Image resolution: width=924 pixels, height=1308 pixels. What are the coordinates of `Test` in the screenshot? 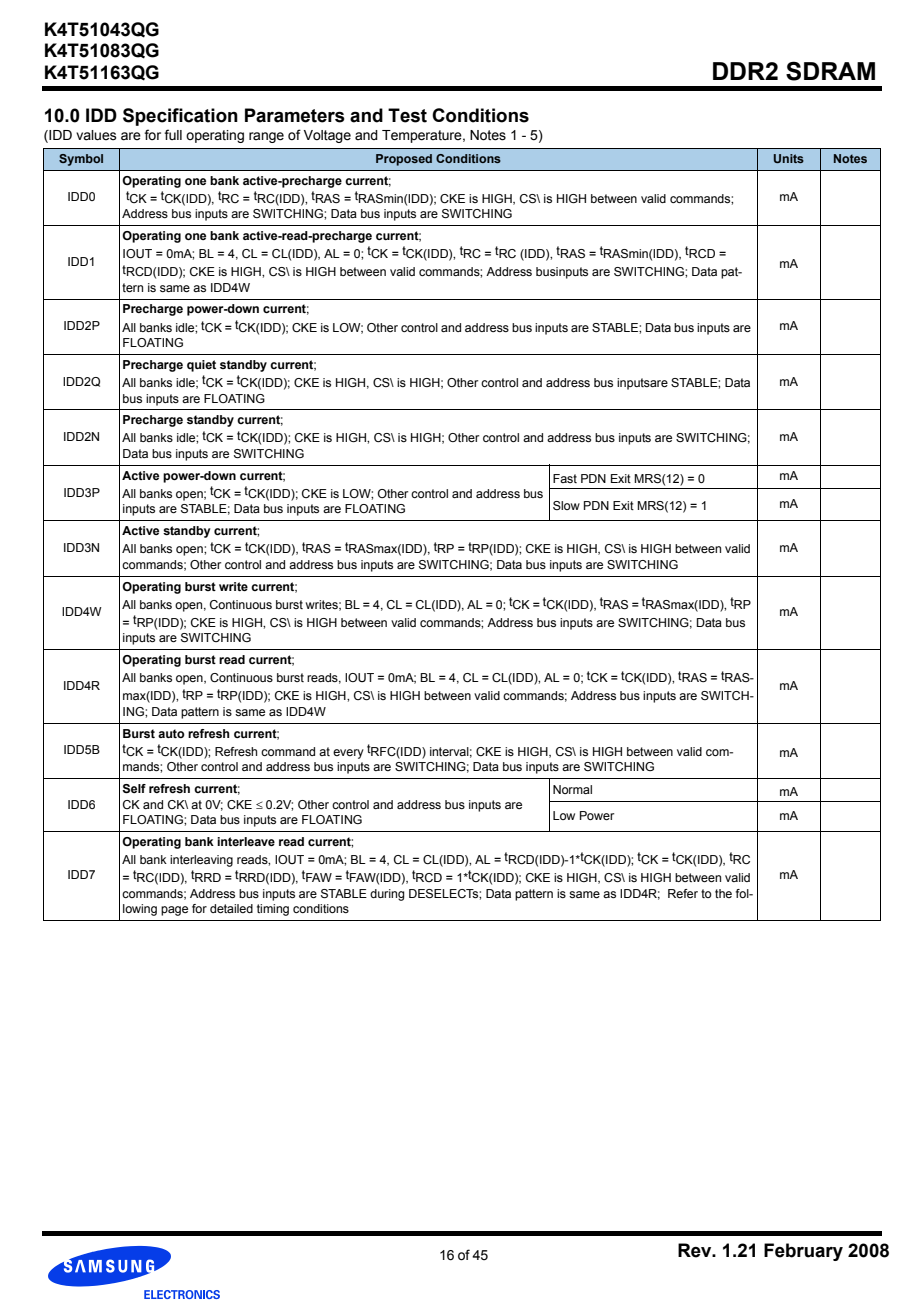 It's located at (407, 115).
